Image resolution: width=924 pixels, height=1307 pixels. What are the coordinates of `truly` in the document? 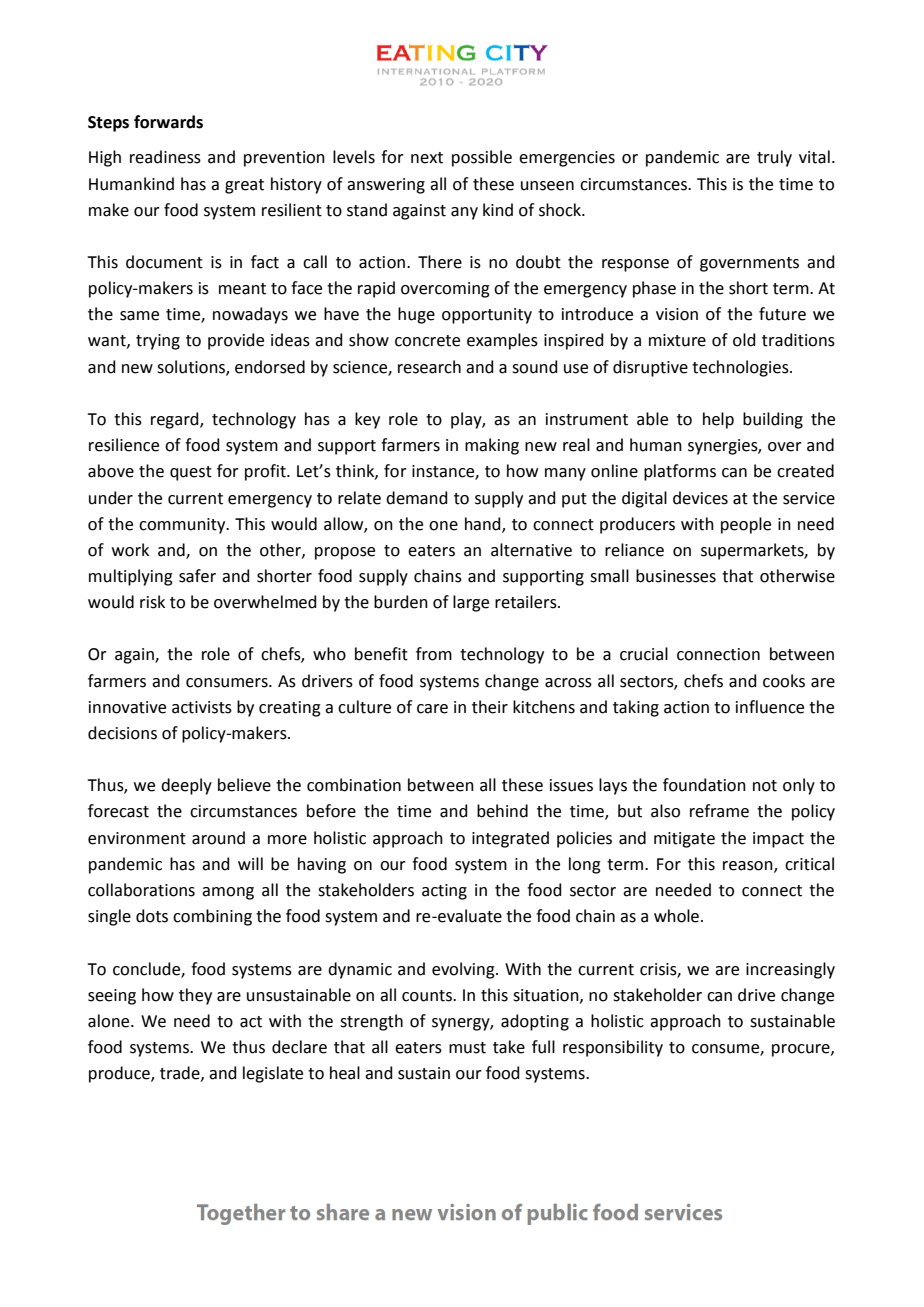 It's located at (774, 158).
